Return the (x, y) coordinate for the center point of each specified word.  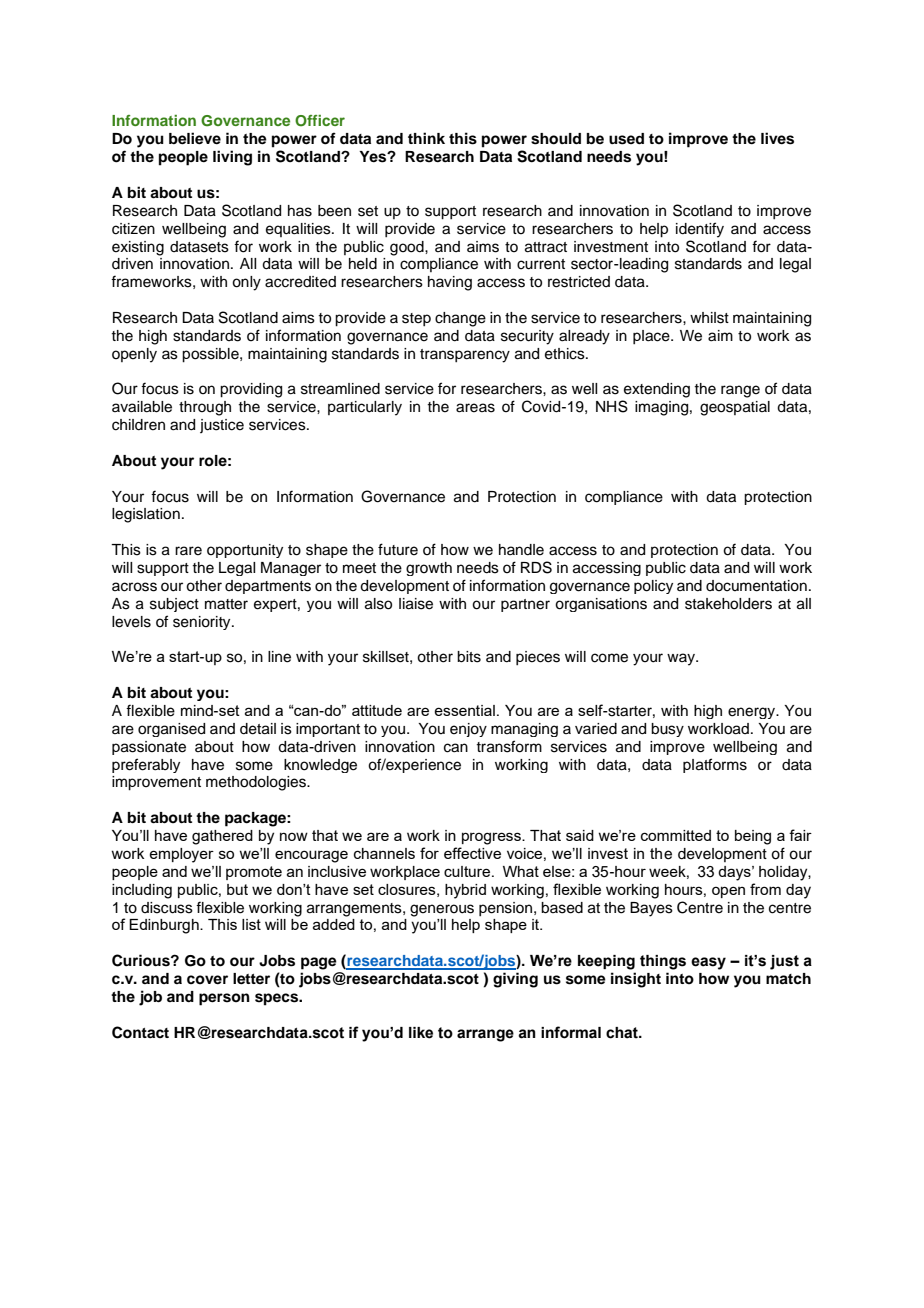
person (224, 999)
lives (777, 138)
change (460, 319)
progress (492, 838)
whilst (709, 318)
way (682, 659)
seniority (203, 623)
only (246, 283)
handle (521, 550)
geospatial (735, 408)
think (426, 138)
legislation (146, 515)
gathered (222, 837)
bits (469, 657)
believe (195, 138)
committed (676, 835)
